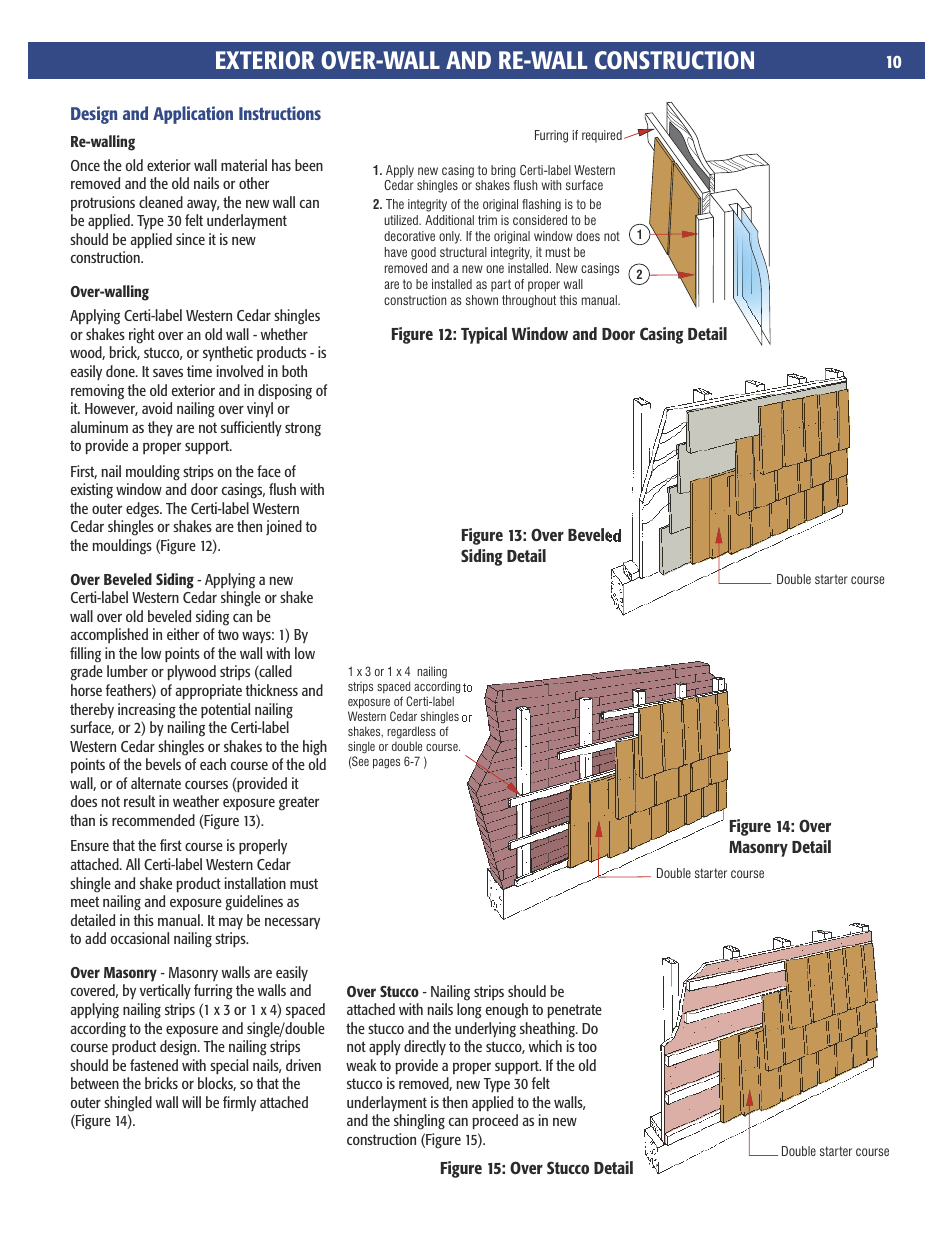 This page has height=1233, width=952. I want to click on thickness, so click(271, 690).
